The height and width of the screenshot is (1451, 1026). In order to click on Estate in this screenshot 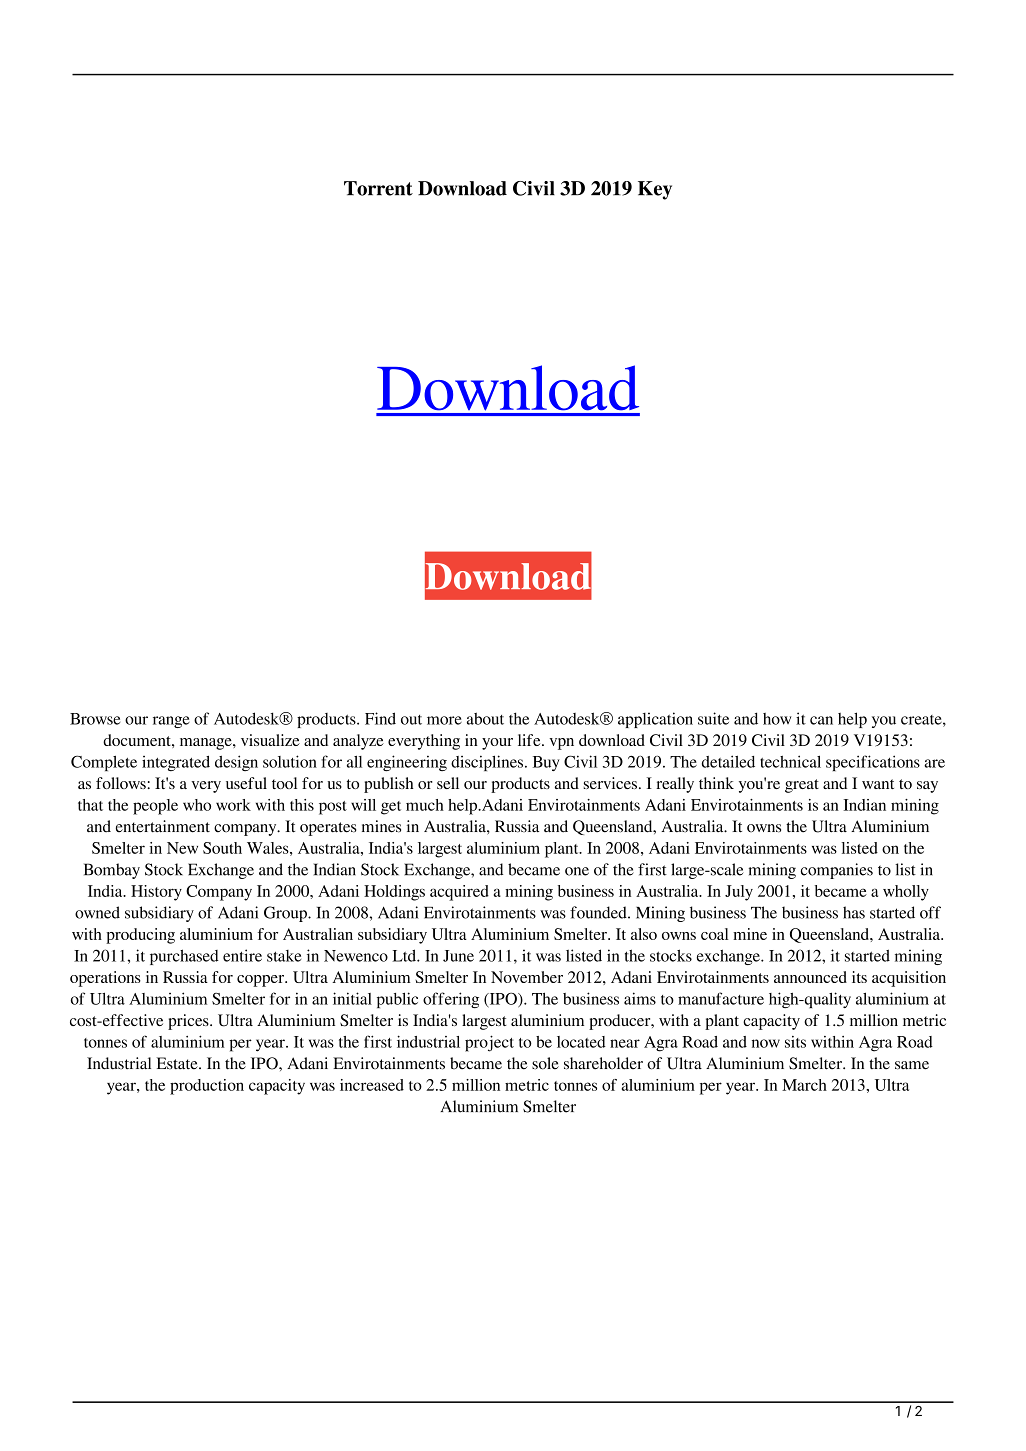, I will do `click(178, 1063)`.
